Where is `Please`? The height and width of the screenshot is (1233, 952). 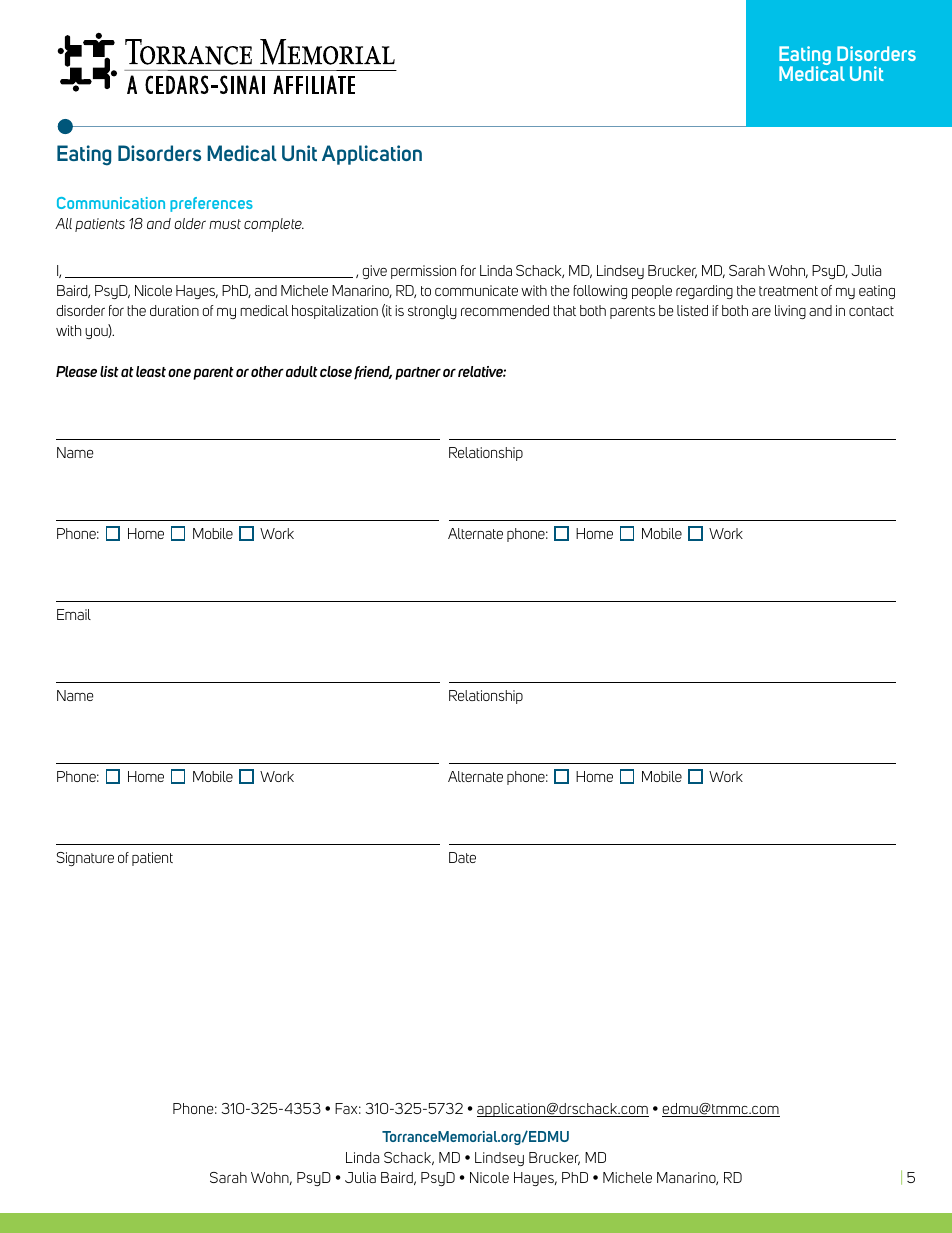 Please is located at coordinates (76, 371).
